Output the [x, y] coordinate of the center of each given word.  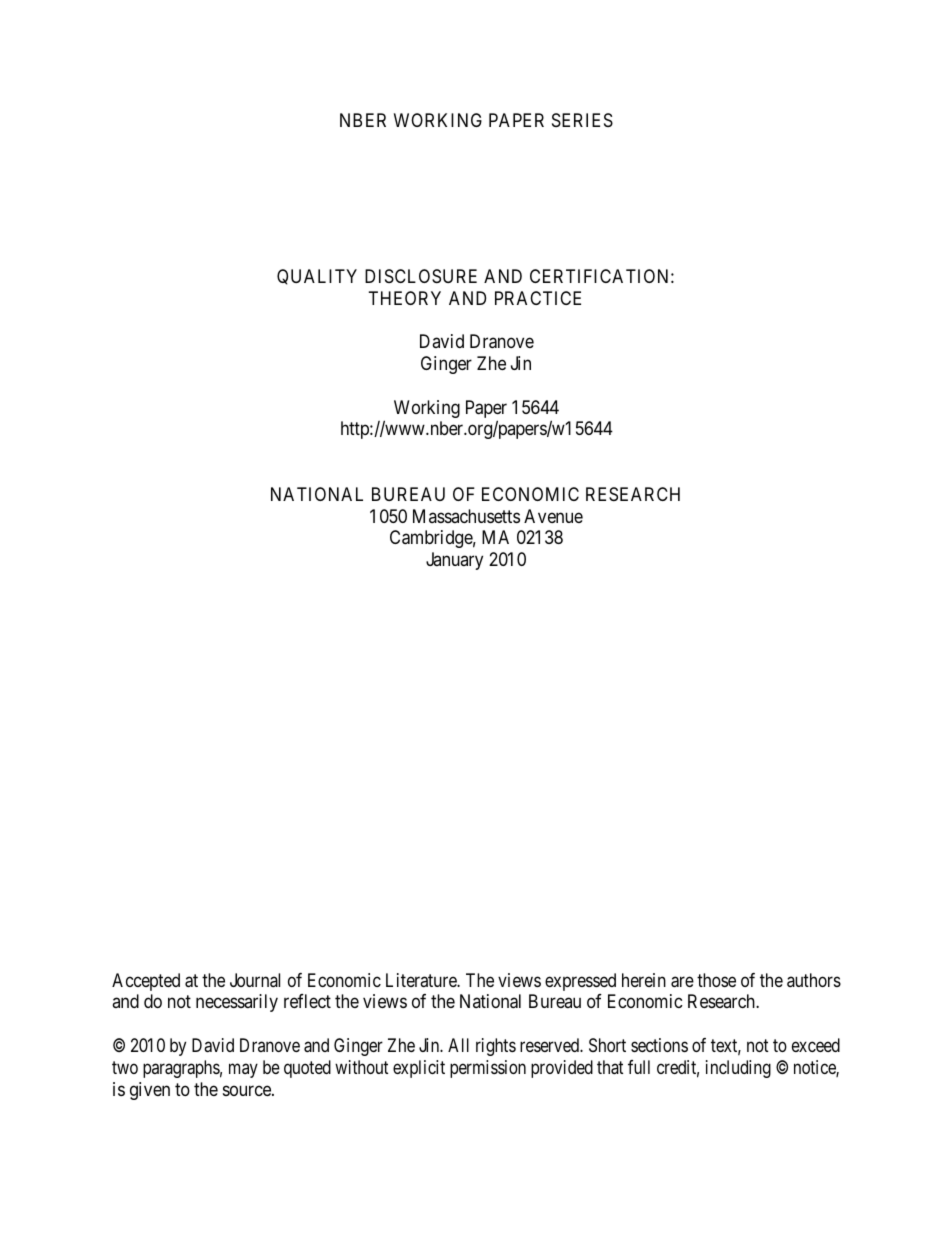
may [243, 1070]
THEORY [405, 298]
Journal [255, 980]
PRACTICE [538, 298]
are [682, 982]
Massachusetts [466, 516]
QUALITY [317, 277]
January [454, 561]
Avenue [553, 516]
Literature [422, 980]
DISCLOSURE [421, 276]
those [716, 980]
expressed [580, 982]
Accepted [146, 982]
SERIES [582, 120]
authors [814, 980]
